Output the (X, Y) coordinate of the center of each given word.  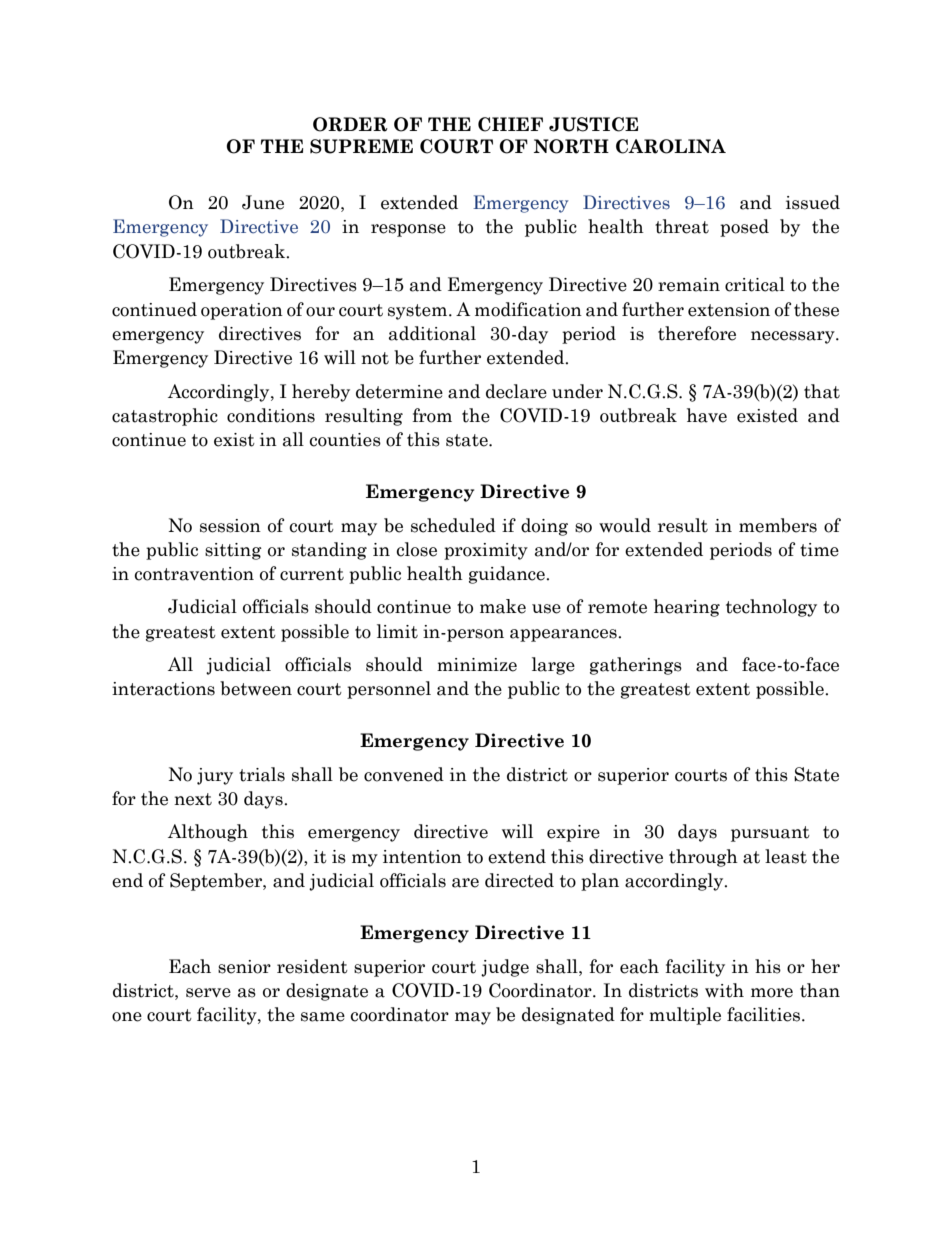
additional (432, 333)
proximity (486, 551)
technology (771, 608)
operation (242, 311)
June (263, 202)
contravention (194, 574)
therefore (697, 333)
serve (208, 993)
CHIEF (510, 124)
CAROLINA (671, 146)
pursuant (770, 834)
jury (215, 776)
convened (404, 774)
